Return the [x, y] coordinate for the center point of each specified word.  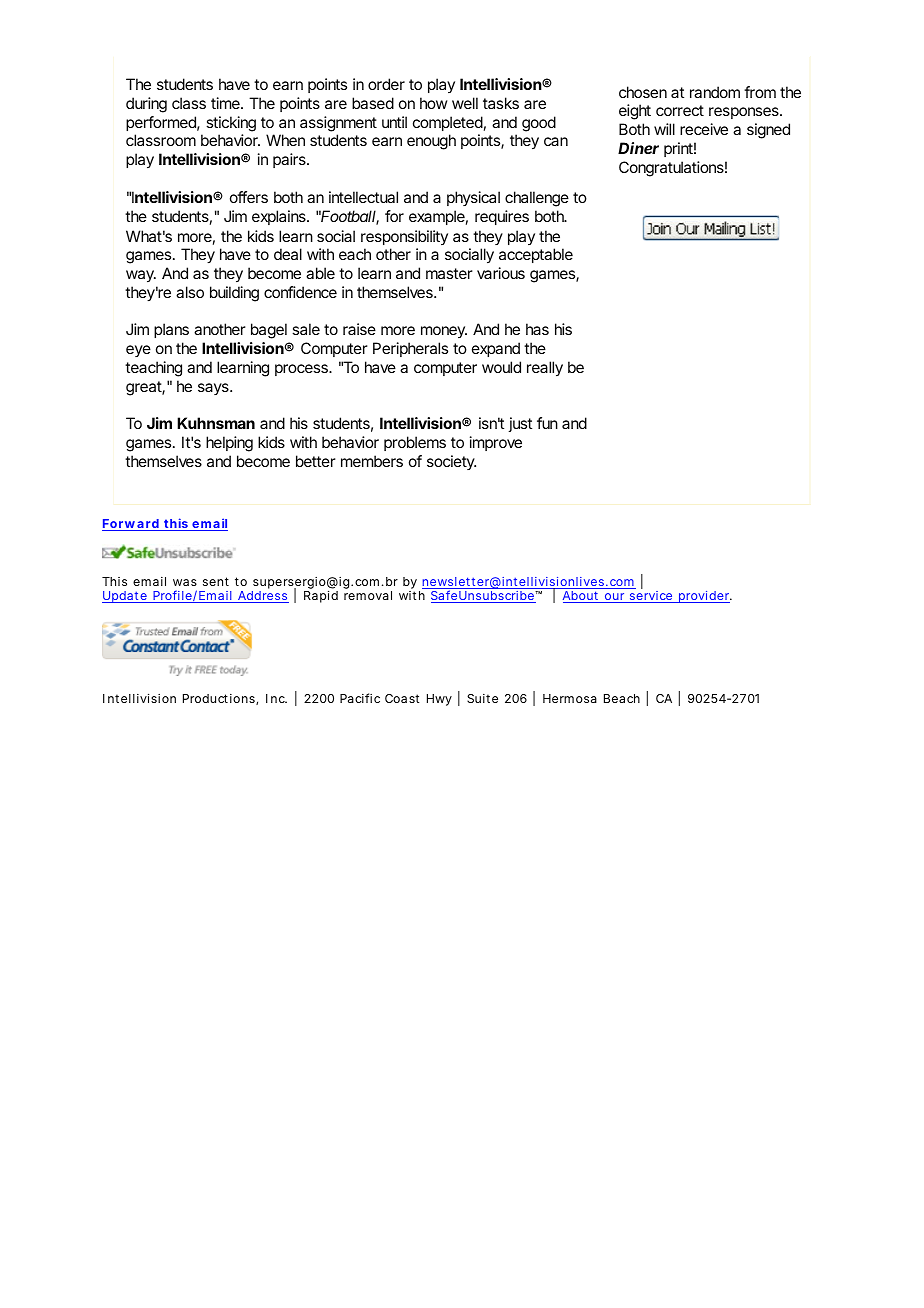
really [545, 369]
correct [680, 110]
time [226, 103]
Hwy [439, 700]
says [214, 389]
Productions [220, 699]
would [501, 367]
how [433, 103]
